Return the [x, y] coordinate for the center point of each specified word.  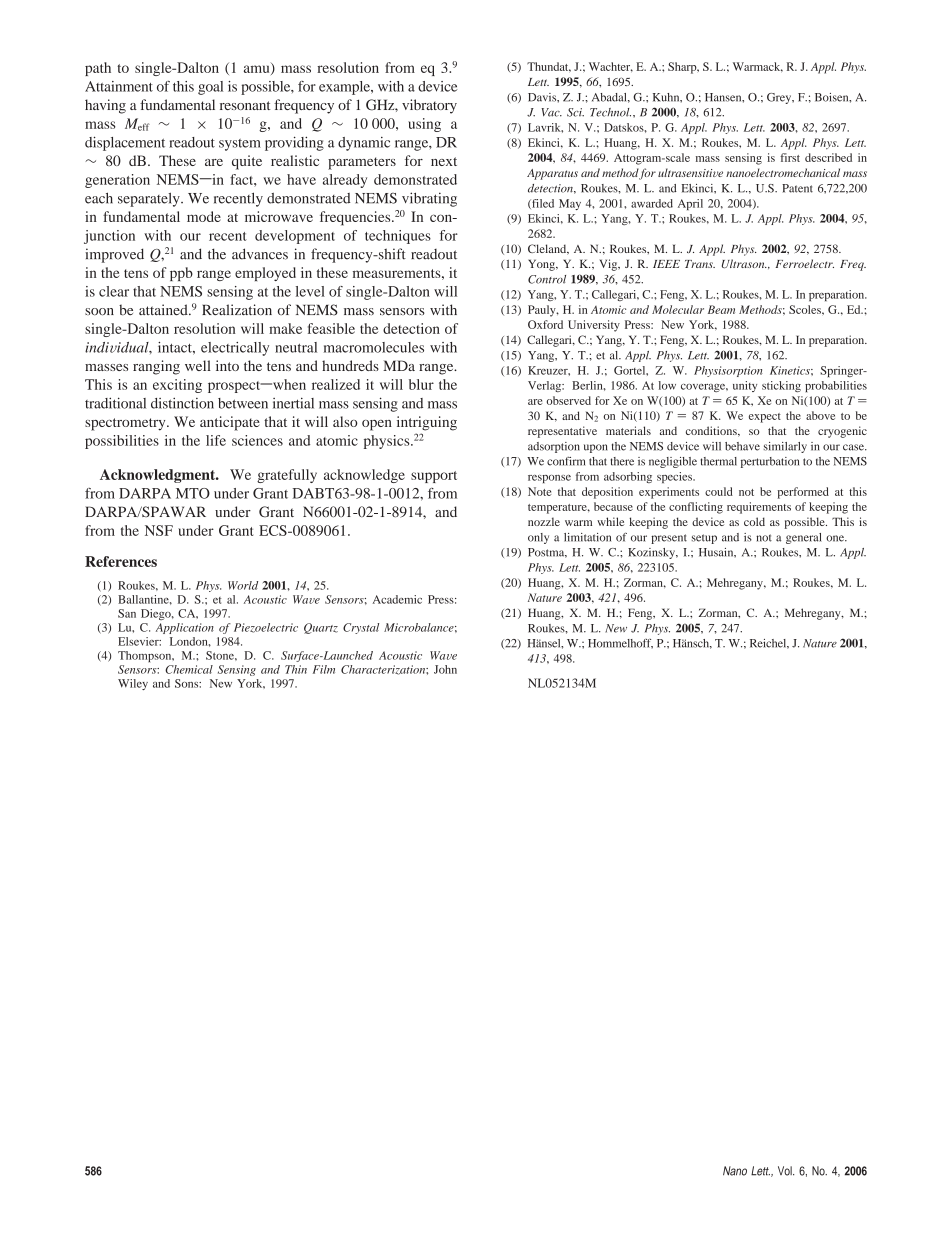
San [127, 613]
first [790, 157]
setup [704, 539]
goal [210, 88]
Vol [786, 1171]
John [445, 669]
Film [324, 669]
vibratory [429, 106]
